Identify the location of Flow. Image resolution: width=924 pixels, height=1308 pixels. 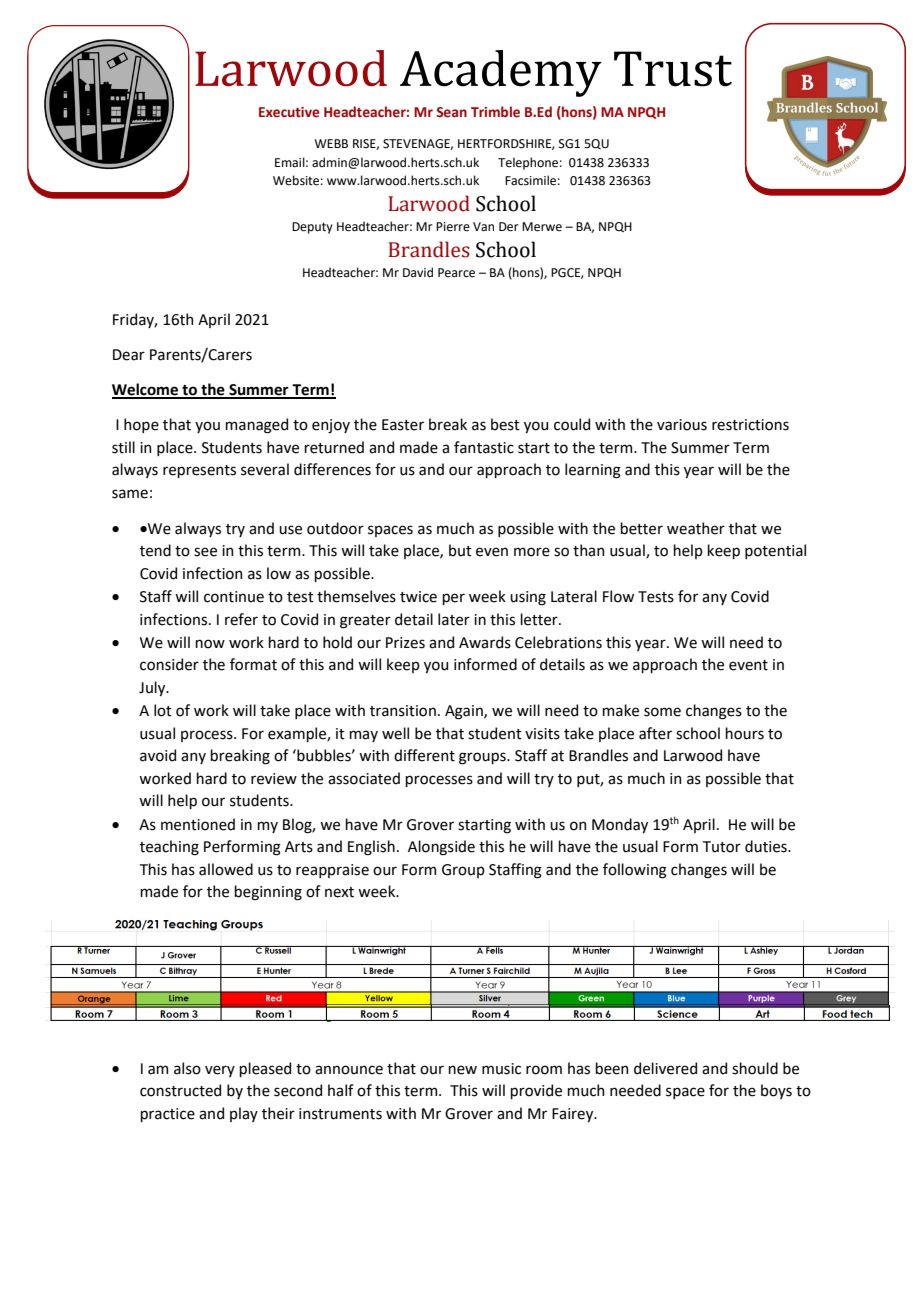
(618, 596).
